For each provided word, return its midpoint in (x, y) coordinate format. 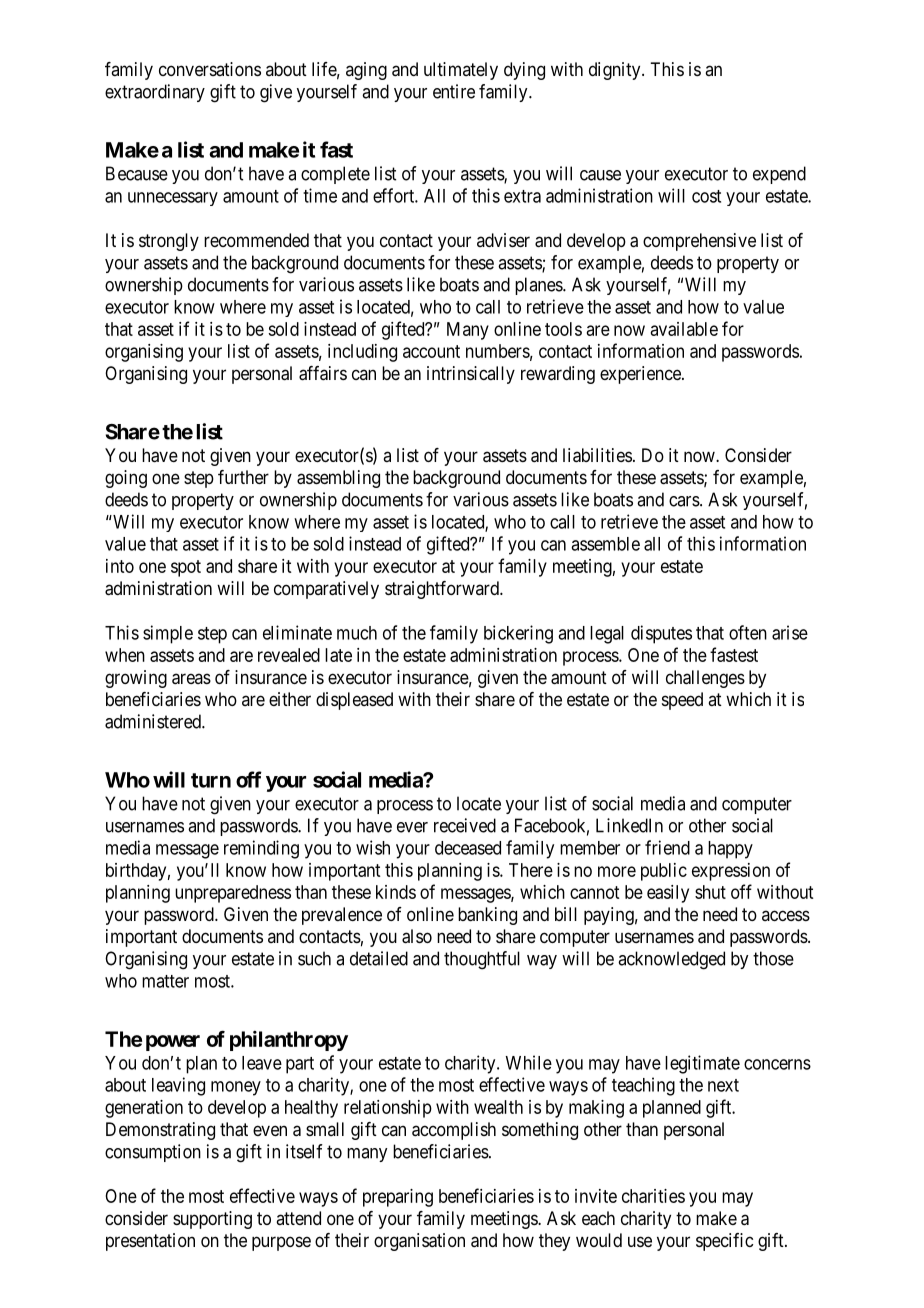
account (431, 351)
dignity (616, 71)
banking (487, 916)
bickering (518, 634)
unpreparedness (233, 894)
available (684, 329)
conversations (210, 69)
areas (191, 679)
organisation (419, 1242)
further (243, 477)
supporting (212, 1220)
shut (710, 892)
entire (454, 91)
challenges (705, 679)
